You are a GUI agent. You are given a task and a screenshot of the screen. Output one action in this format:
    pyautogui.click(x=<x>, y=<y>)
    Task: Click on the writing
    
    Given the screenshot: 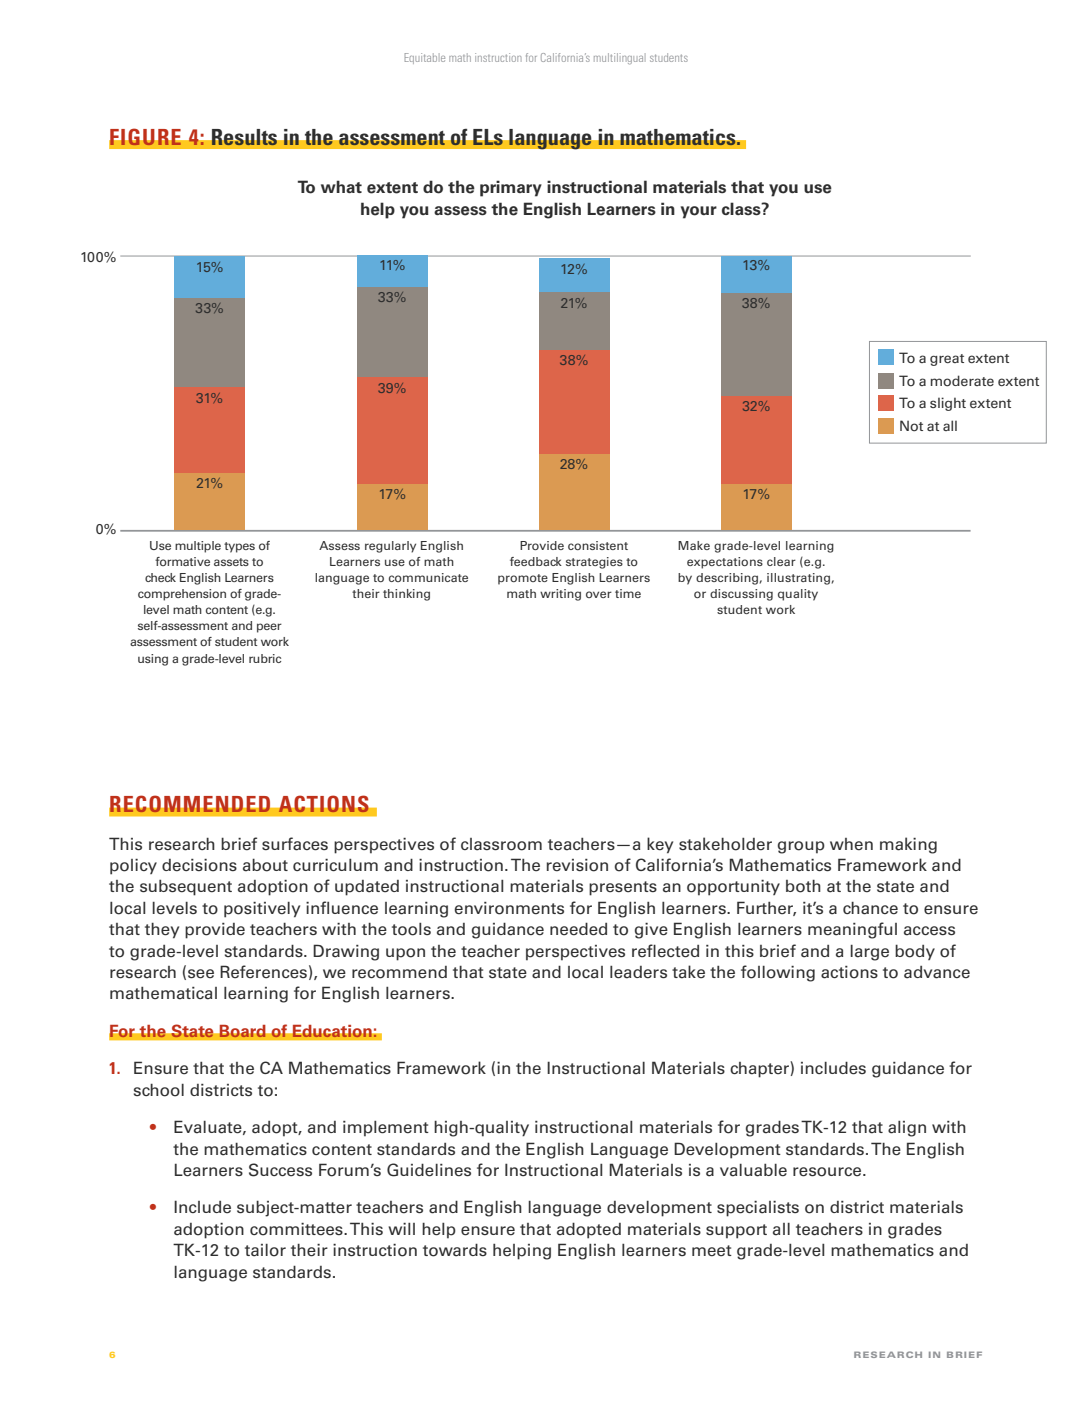 What is the action you would take?
    pyautogui.click(x=560, y=595)
